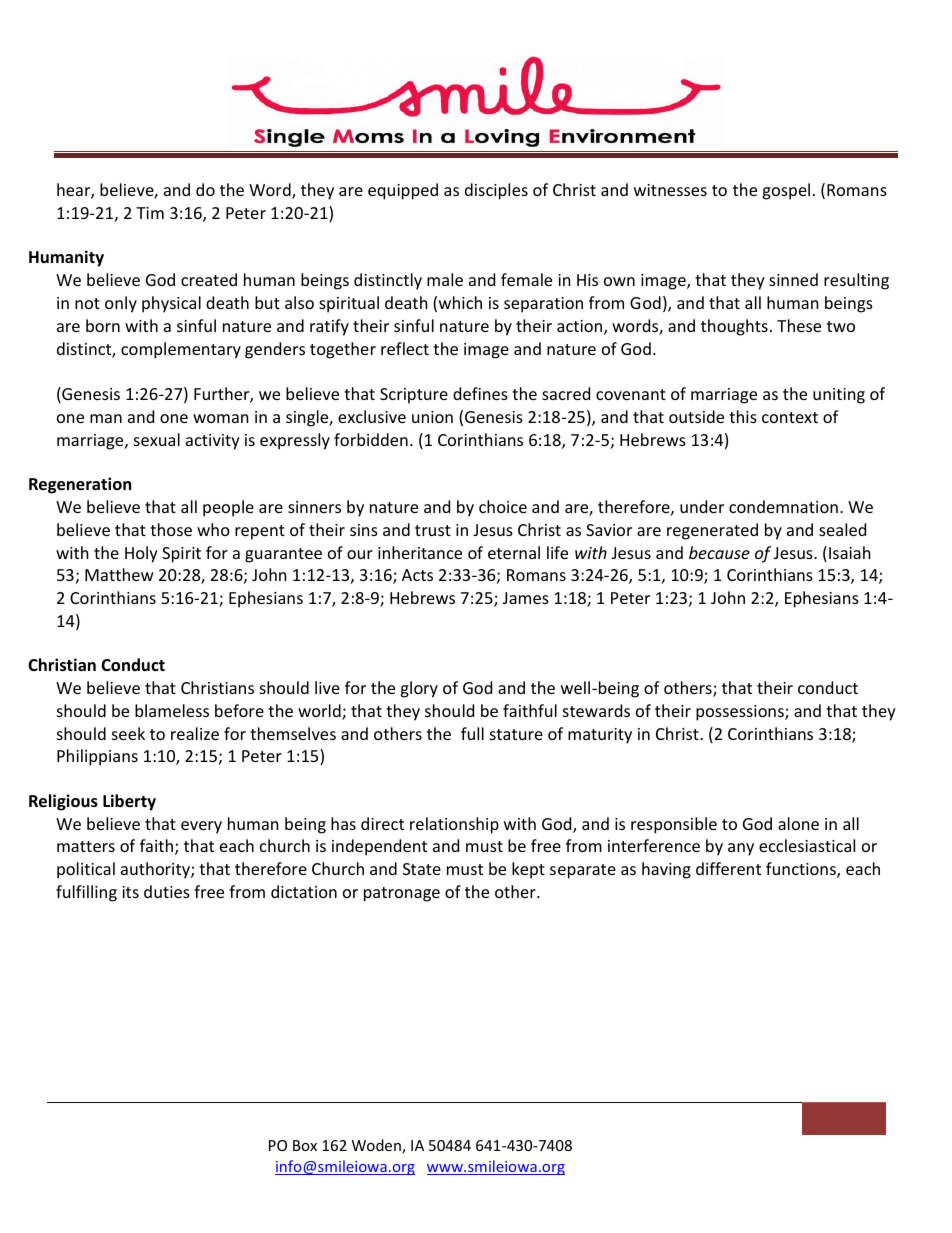 The width and height of the screenshot is (952, 1233). What do you see at coordinates (377, 1146) in the screenshot?
I see `Woden` at bounding box center [377, 1146].
